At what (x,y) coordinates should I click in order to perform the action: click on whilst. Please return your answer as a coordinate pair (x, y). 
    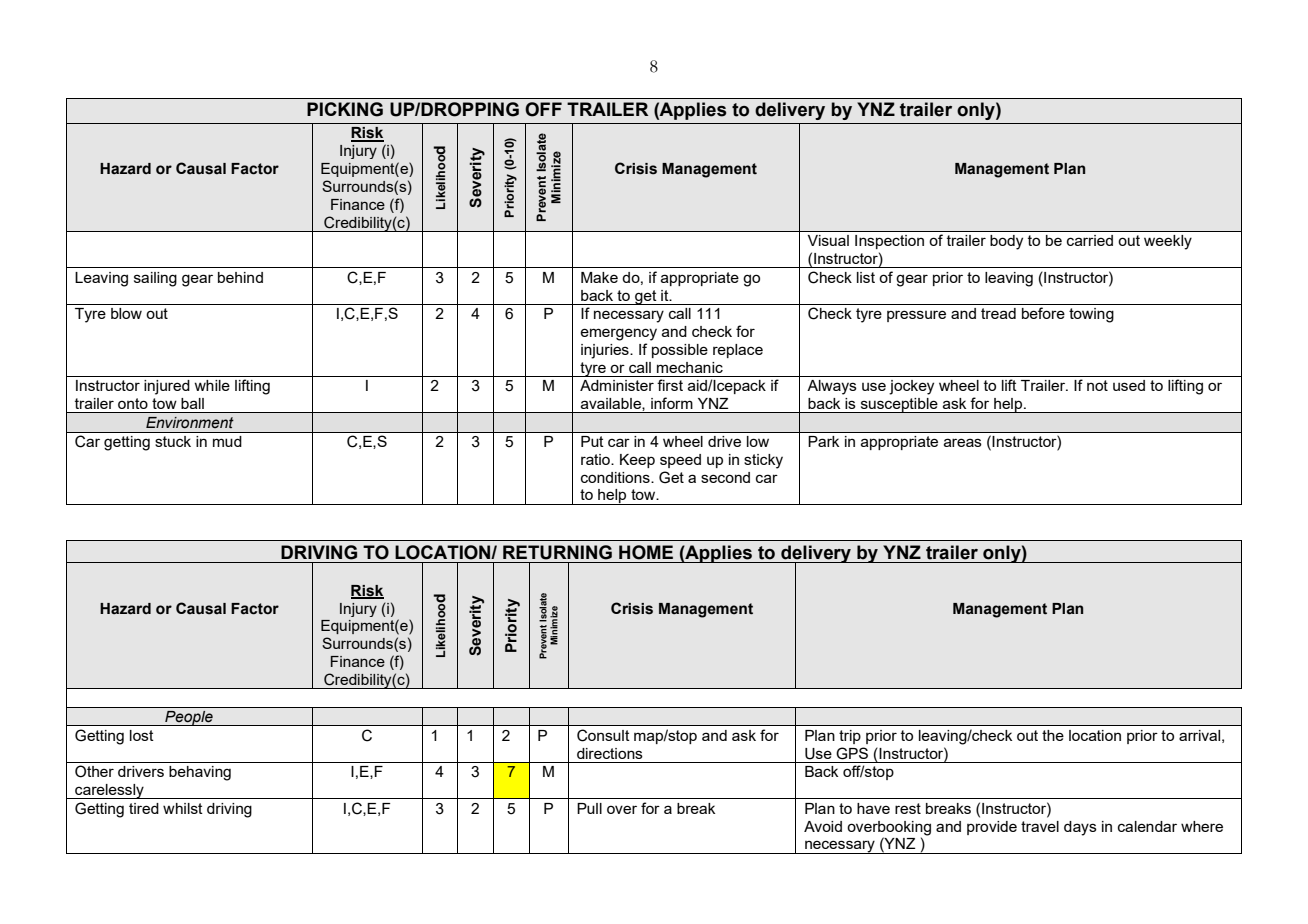
    Looking at the image, I should click on (183, 808).
